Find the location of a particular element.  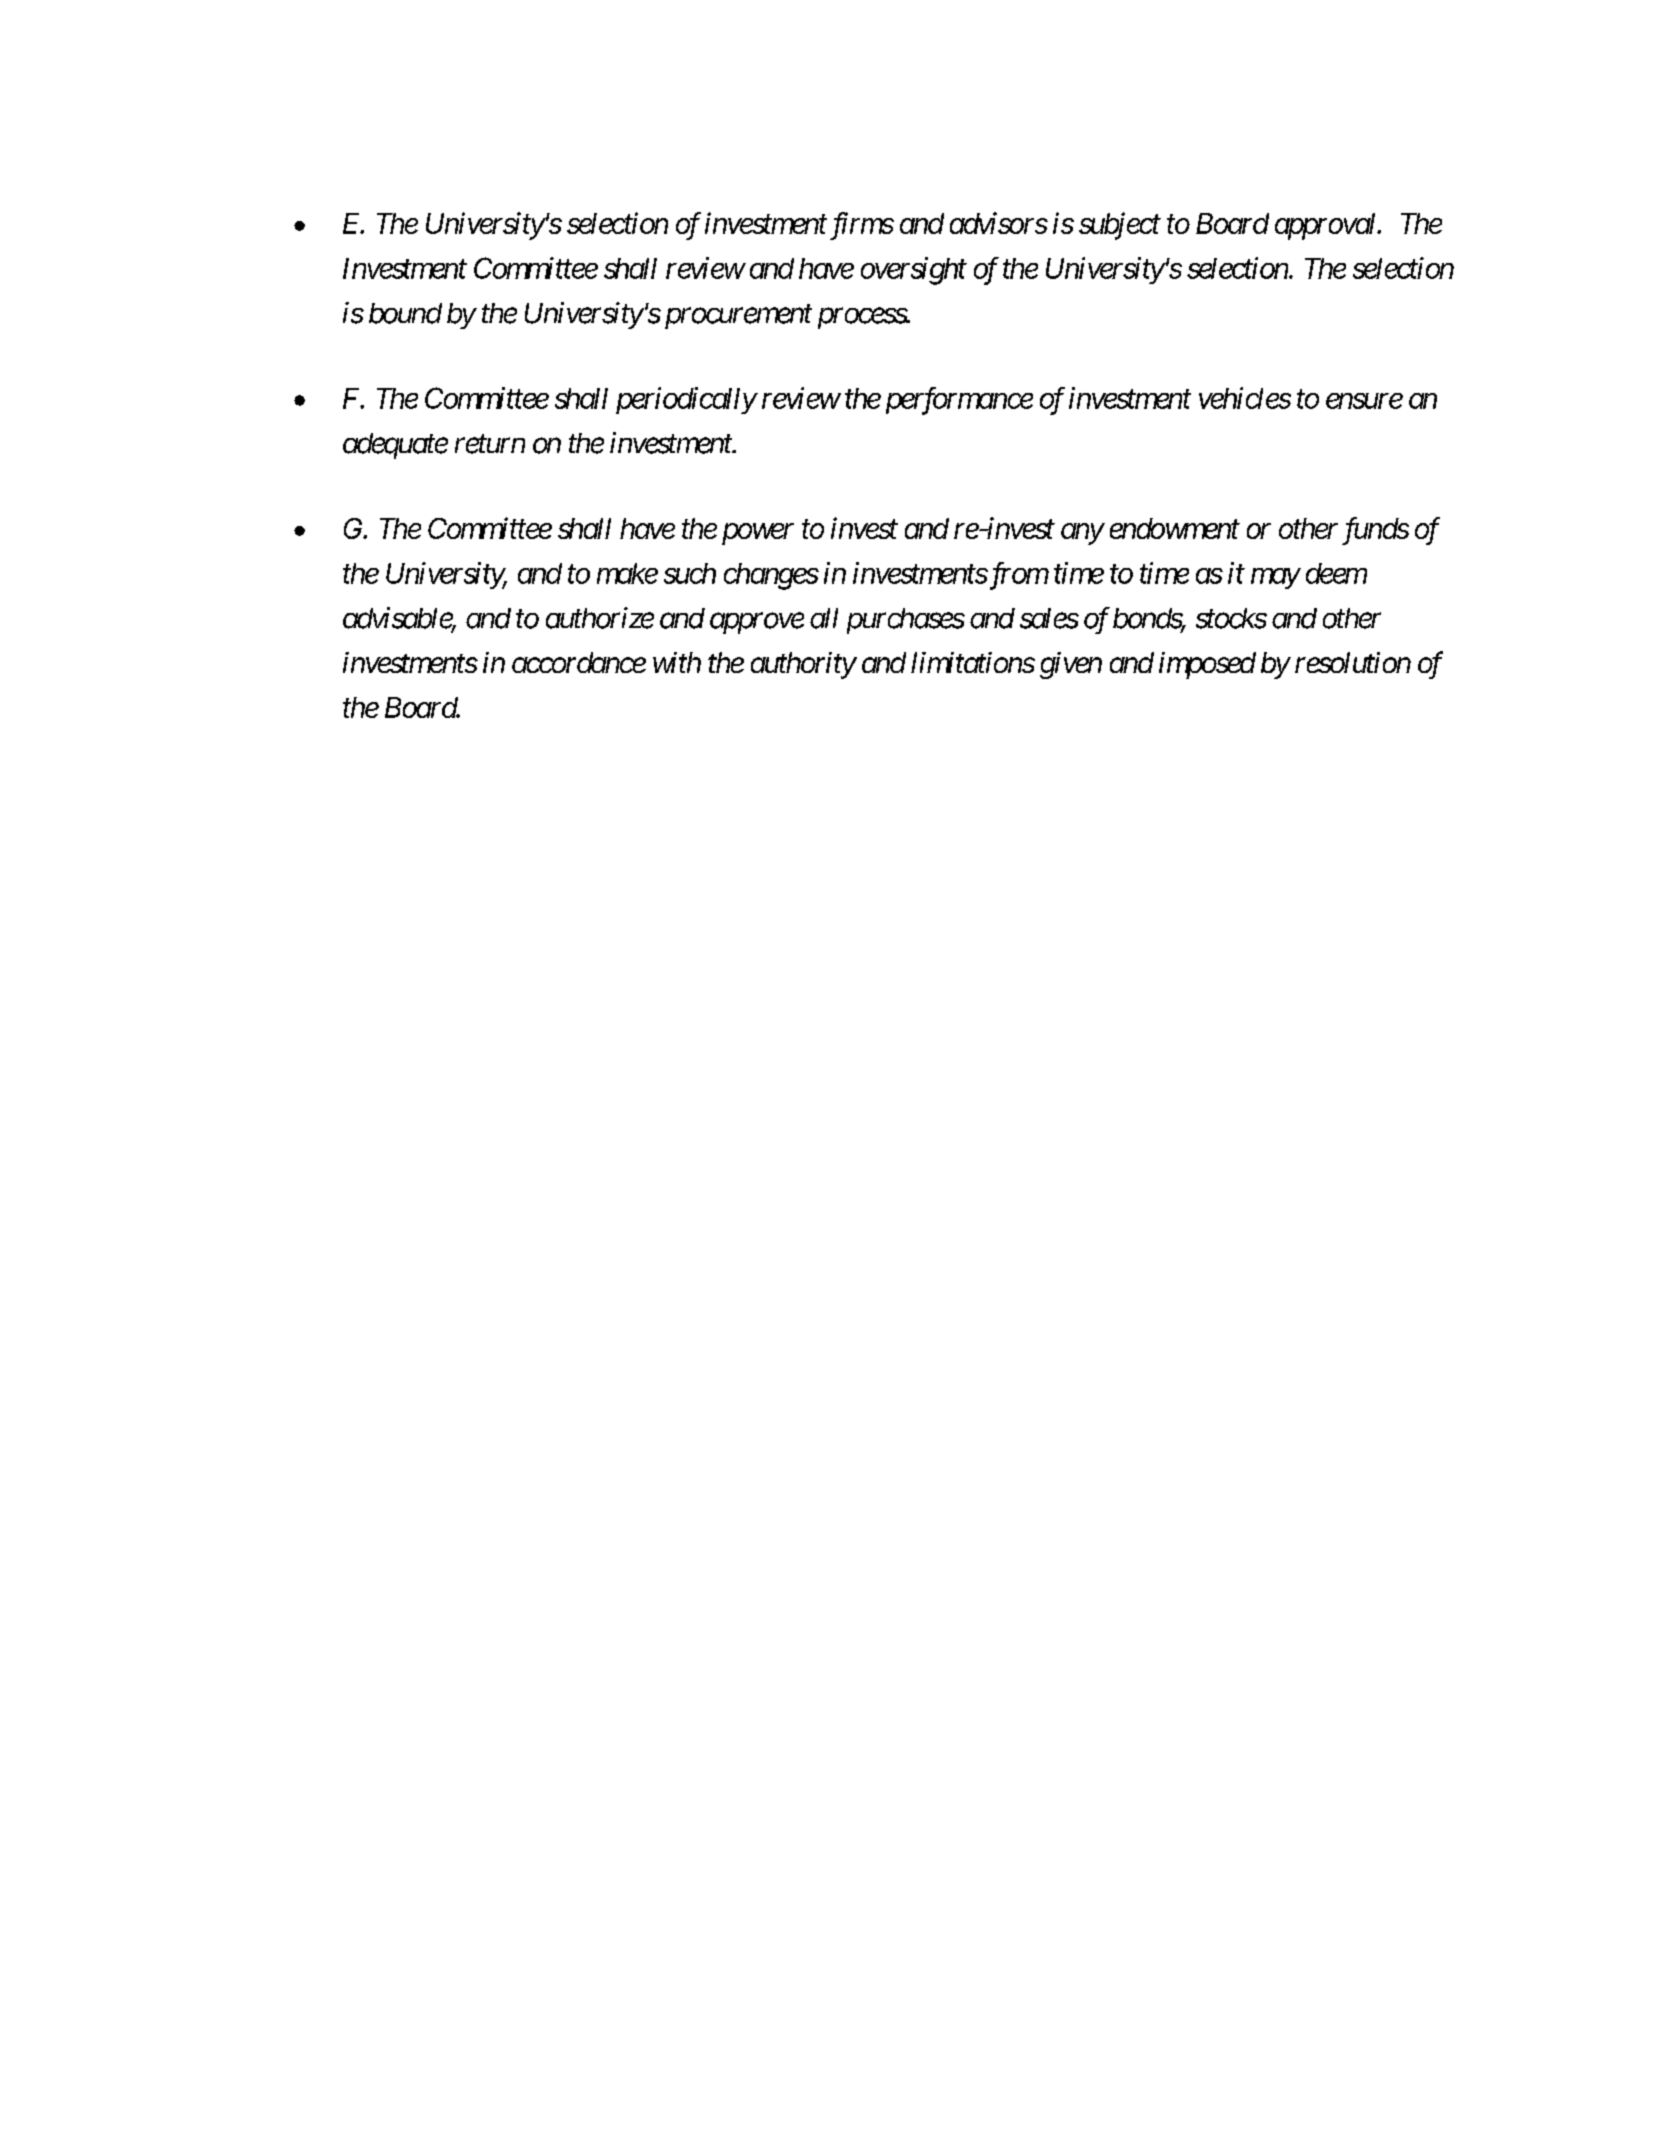

periodically is located at coordinates (686, 400).
